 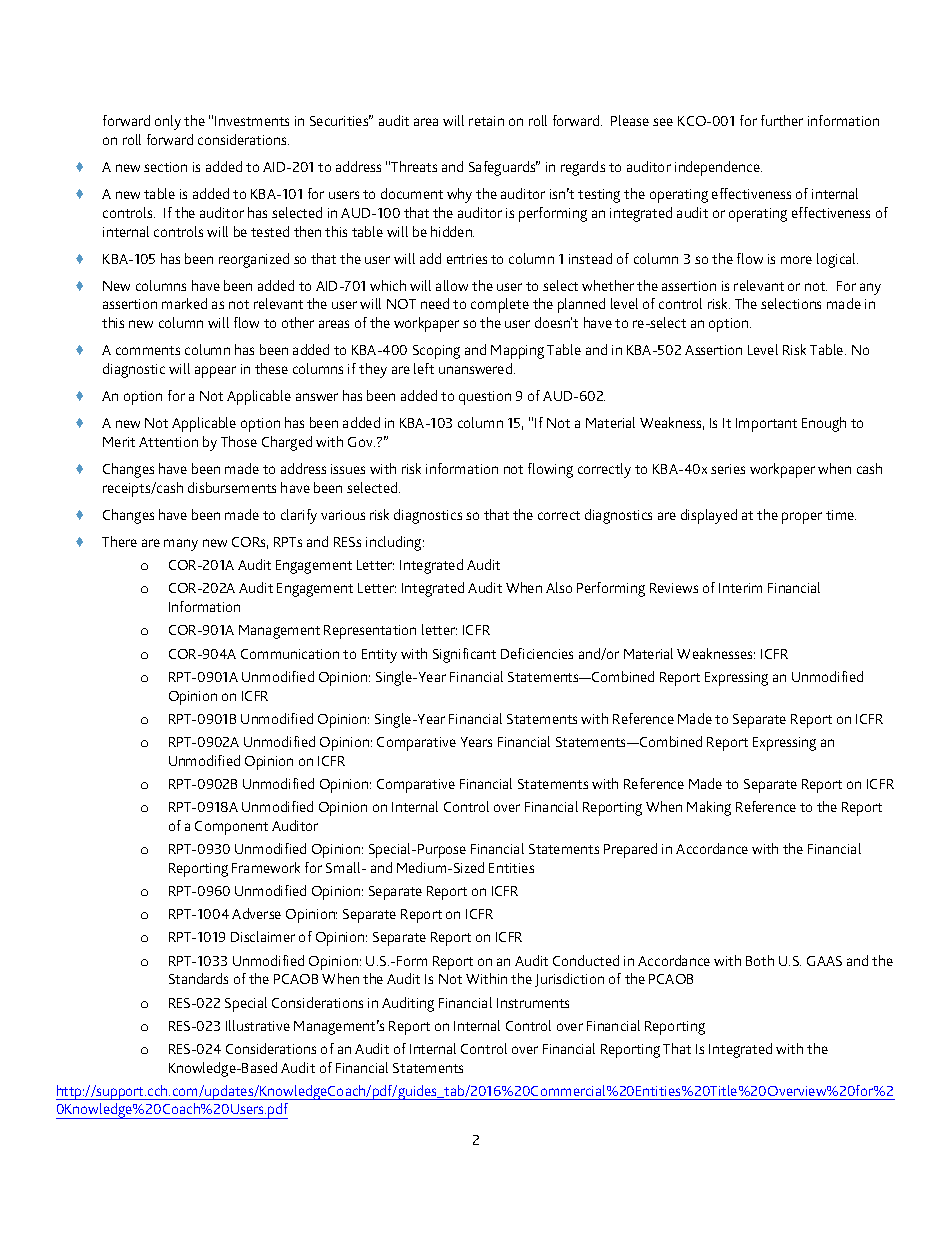 I want to click on appear, so click(x=215, y=372).
